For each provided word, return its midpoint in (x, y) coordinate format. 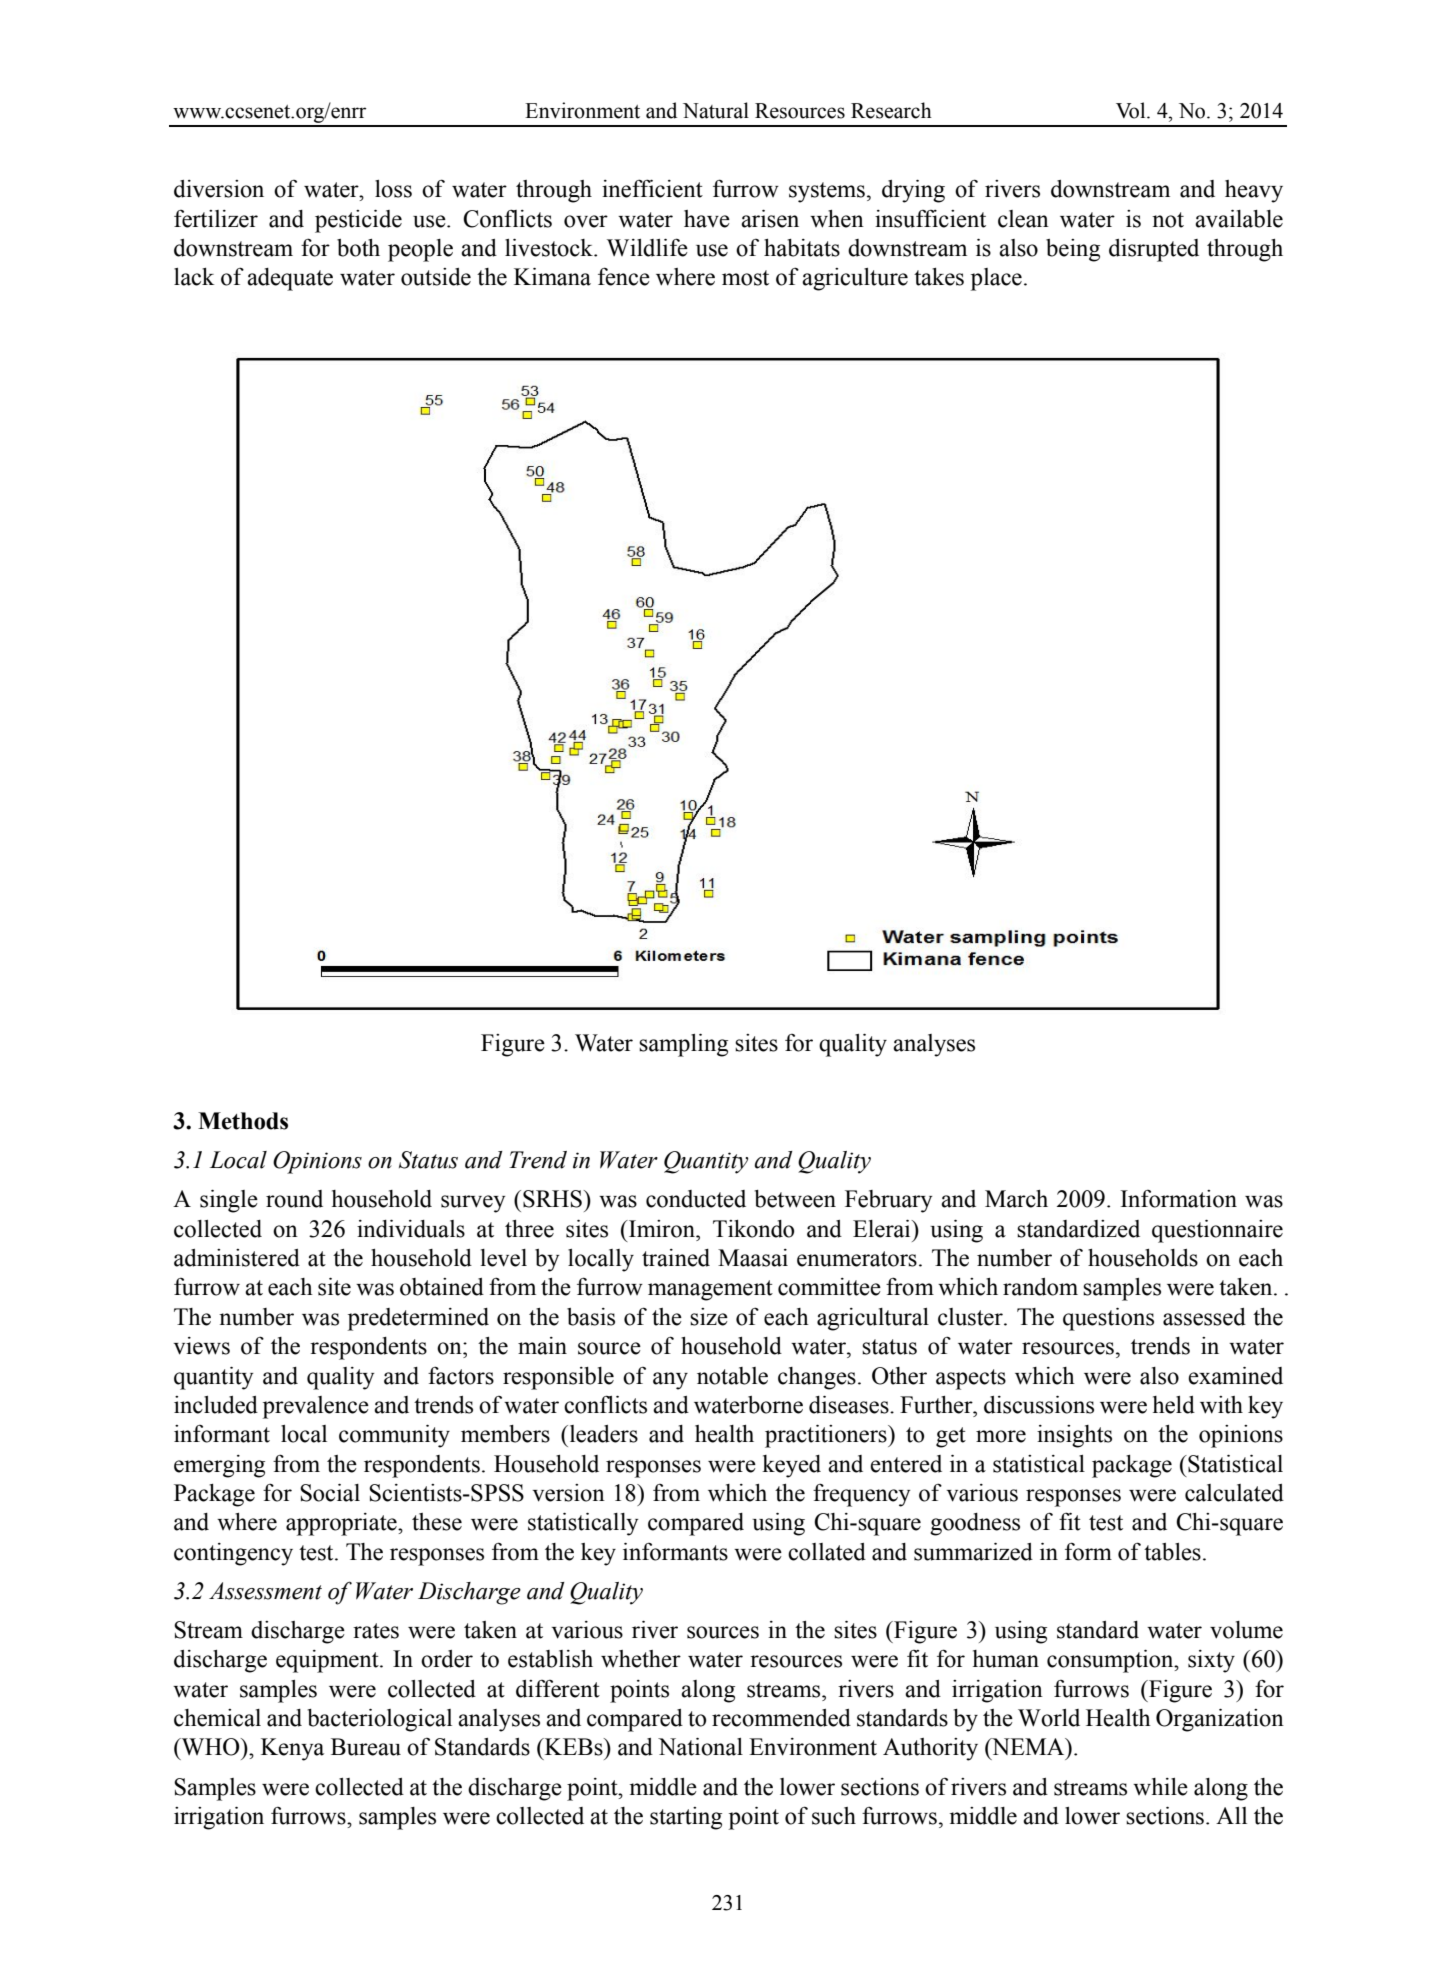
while (1160, 1787)
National (700, 1747)
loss (393, 189)
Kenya (292, 1749)
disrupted (1154, 250)
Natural (716, 110)
